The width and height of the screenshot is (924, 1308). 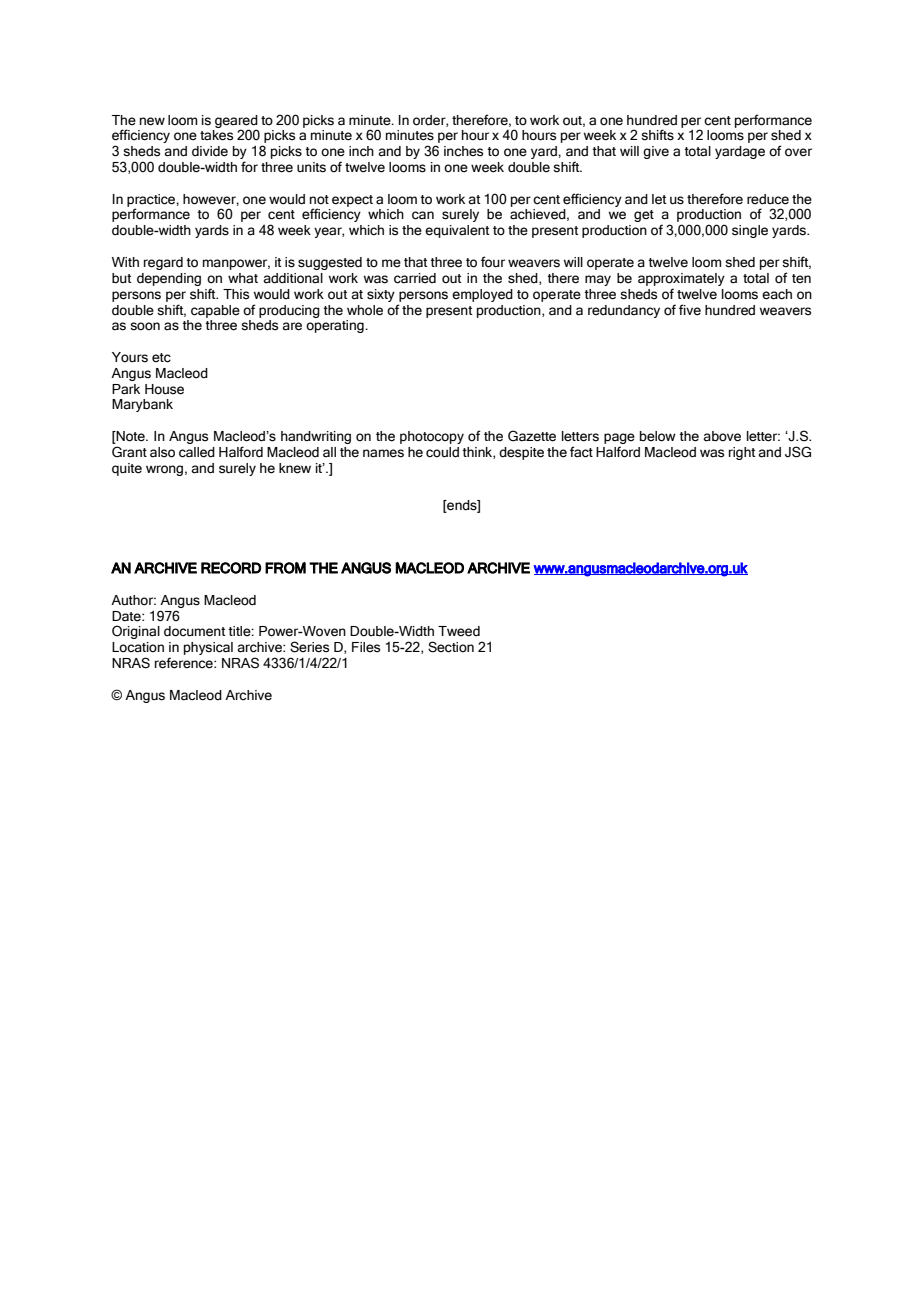 What do you see at coordinates (656, 152) in the screenshot?
I see `give` at bounding box center [656, 152].
